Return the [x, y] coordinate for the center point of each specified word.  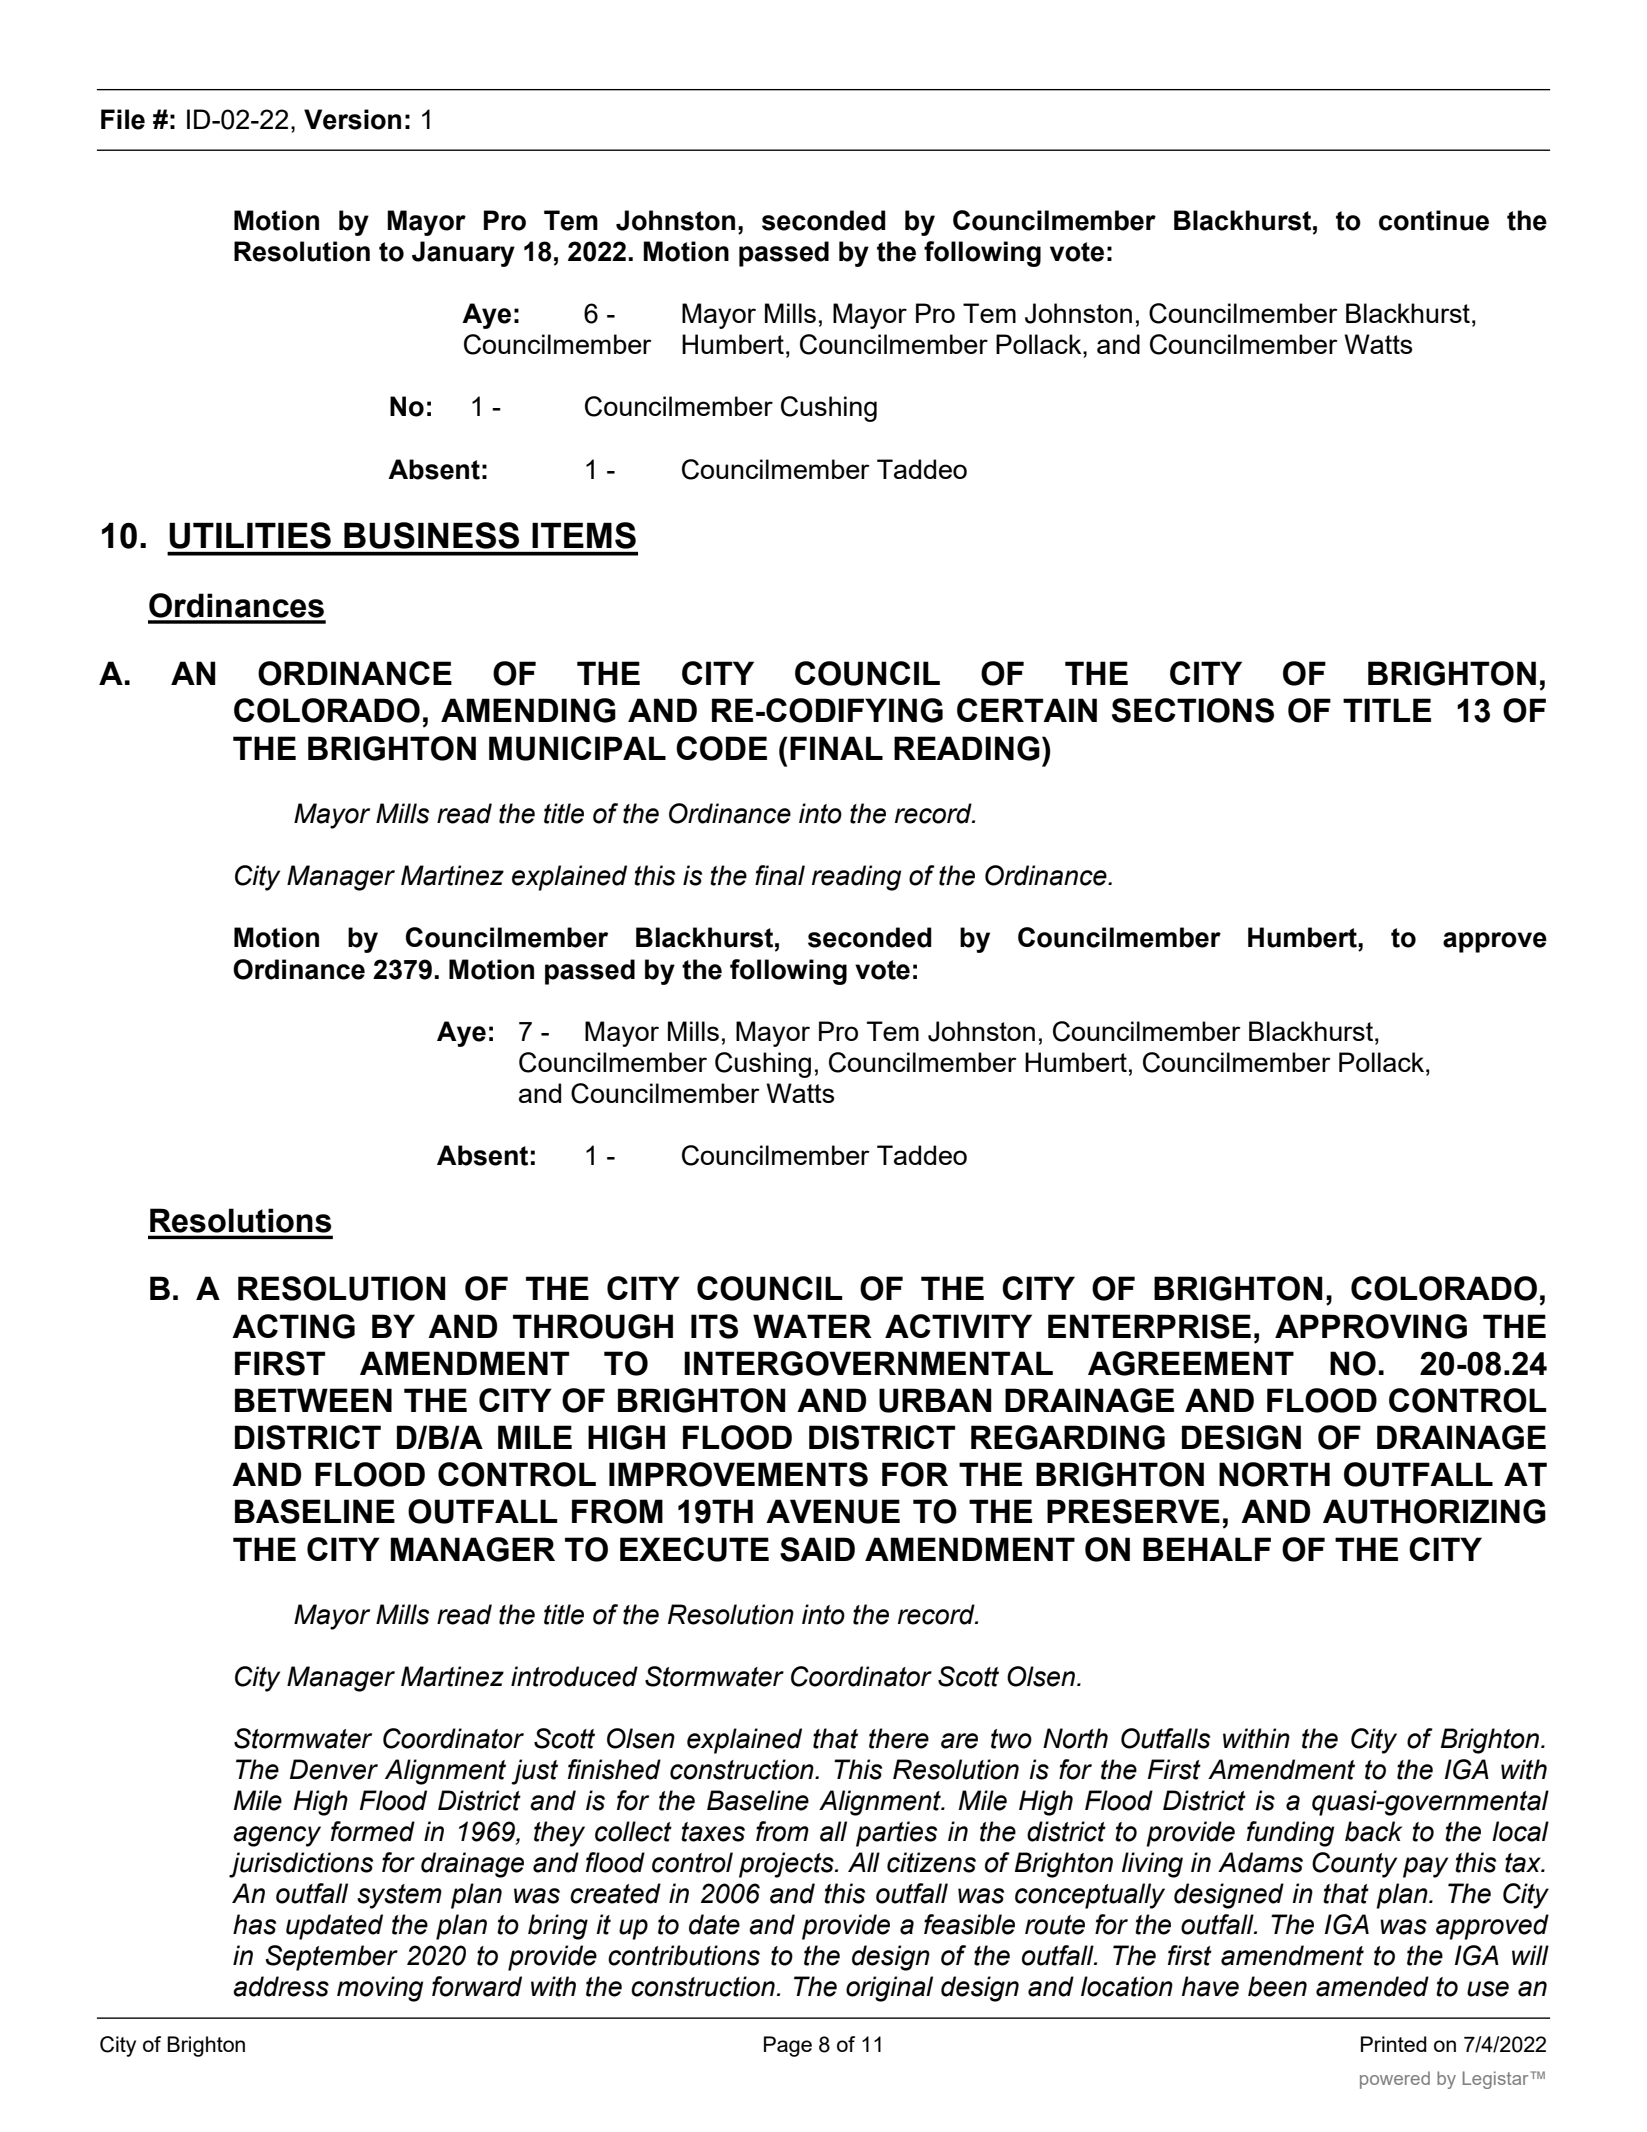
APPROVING [1371, 1326]
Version [352, 119]
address [281, 1986]
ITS [714, 1326]
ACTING [293, 1326]
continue [1434, 220]
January [463, 254]
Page [788, 2046]
